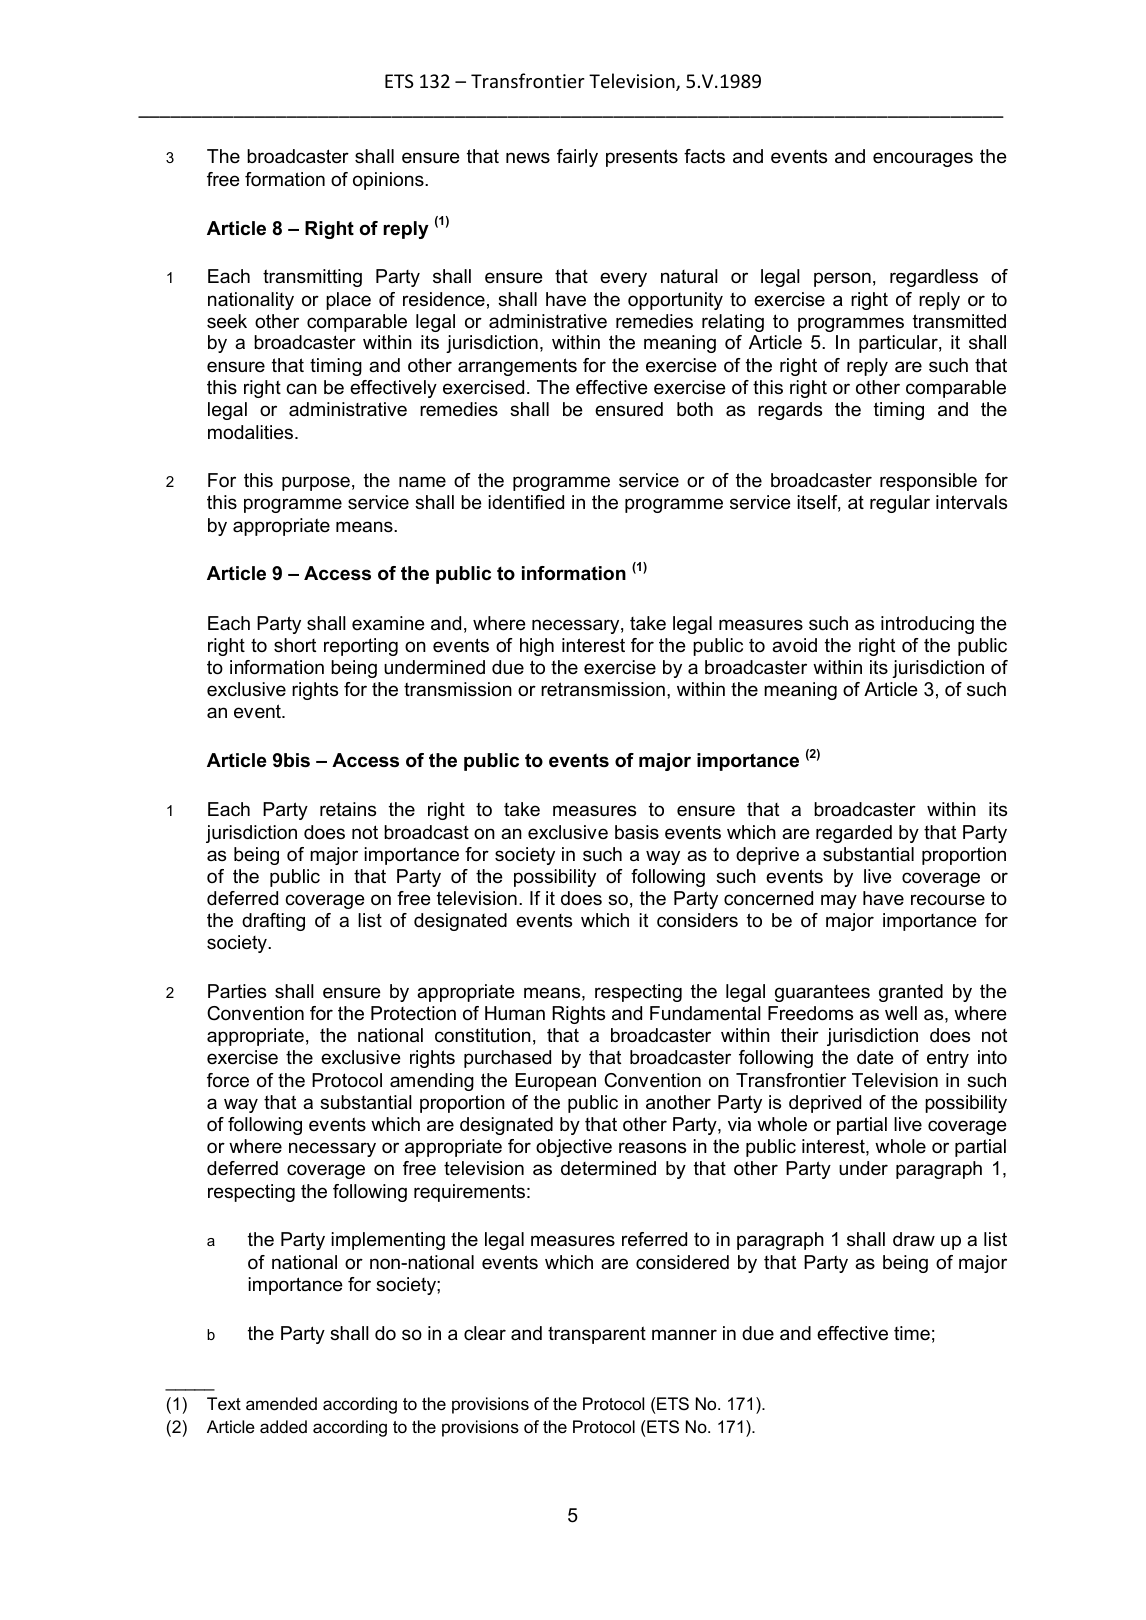  I want to click on opinions, so click(389, 181).
